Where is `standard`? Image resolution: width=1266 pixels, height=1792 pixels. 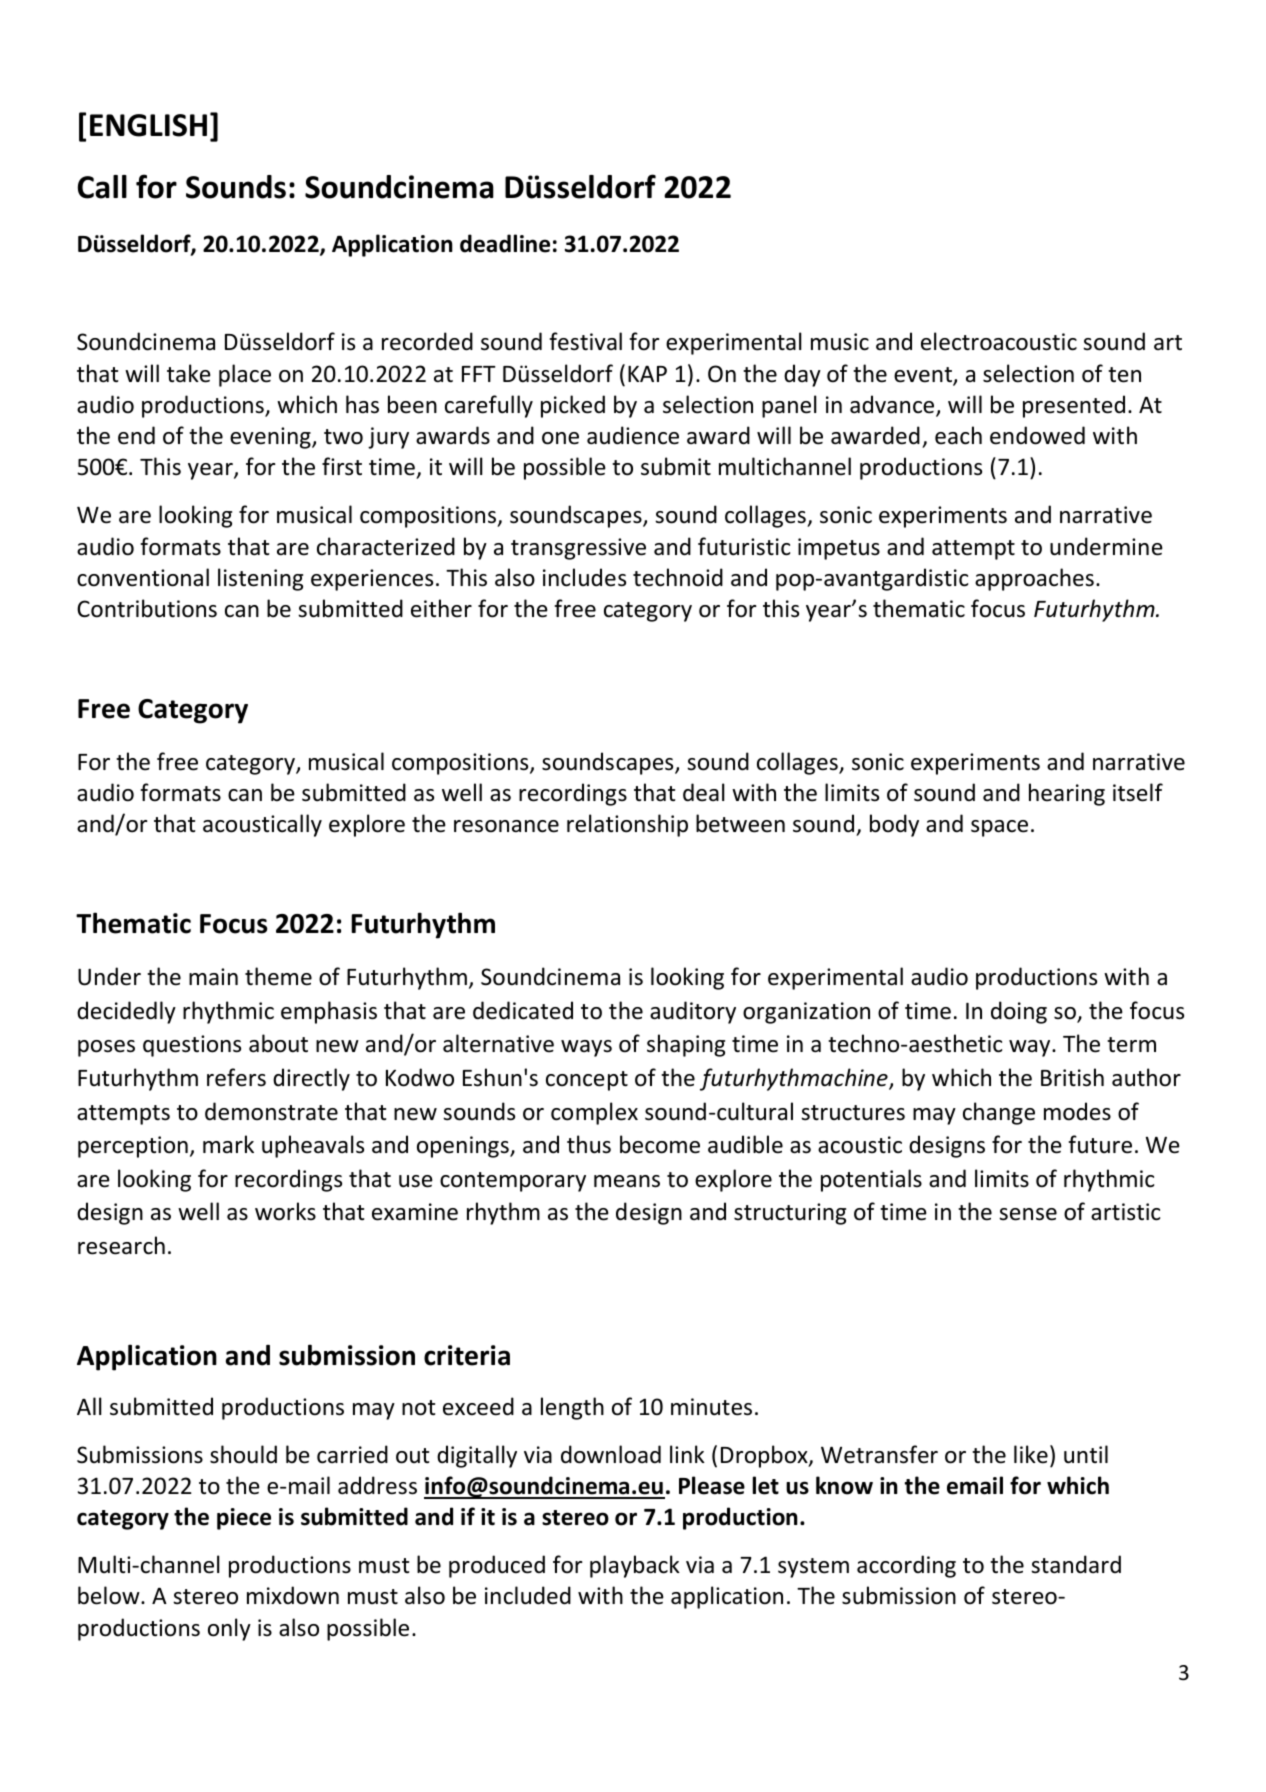 standard is located at coordinates (1076, 1564).
